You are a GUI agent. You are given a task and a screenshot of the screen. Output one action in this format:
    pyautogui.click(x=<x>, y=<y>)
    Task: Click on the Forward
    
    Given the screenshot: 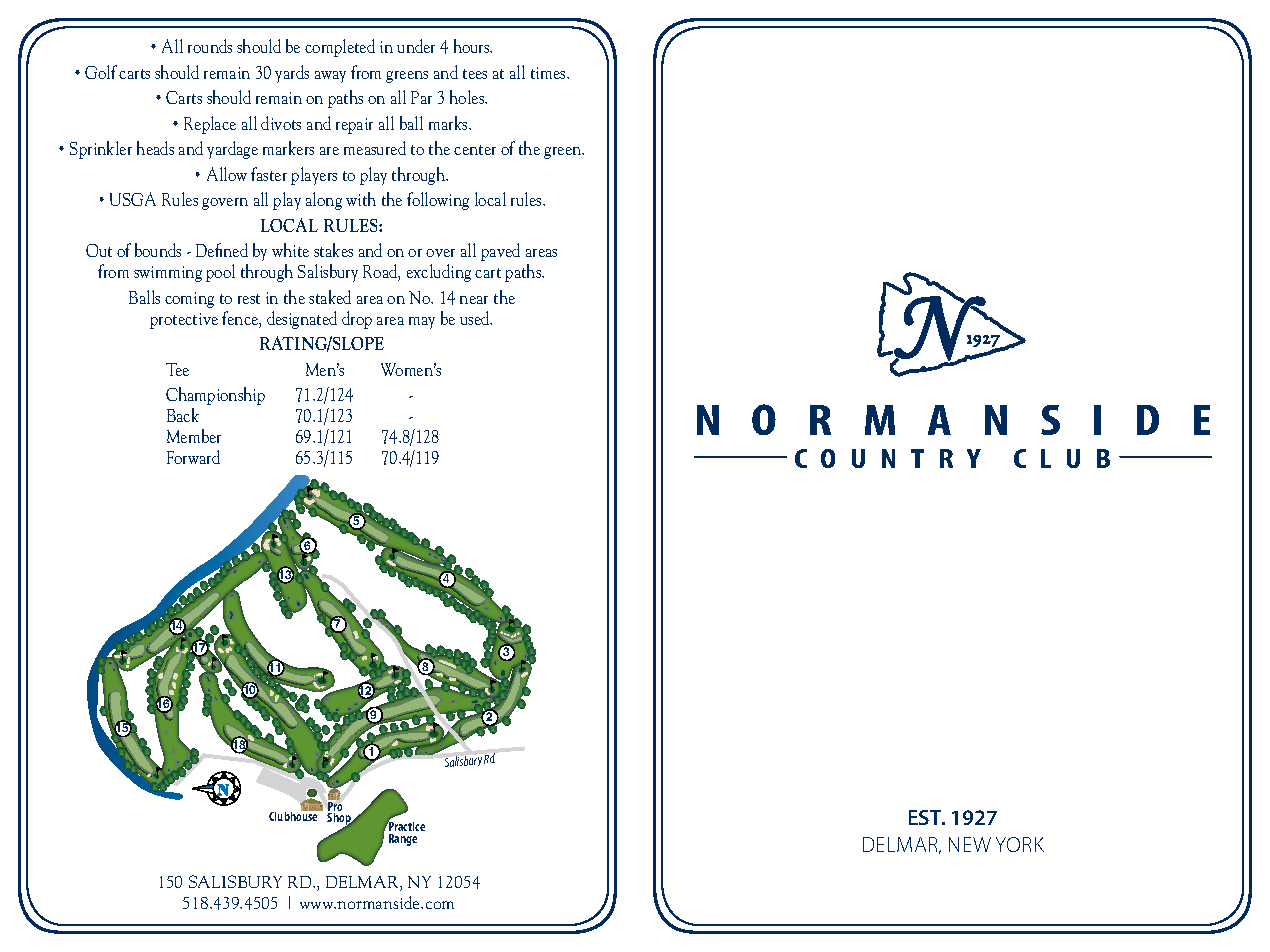 What is the action you would take?
    pyautogui.click(x=193, y=457)
